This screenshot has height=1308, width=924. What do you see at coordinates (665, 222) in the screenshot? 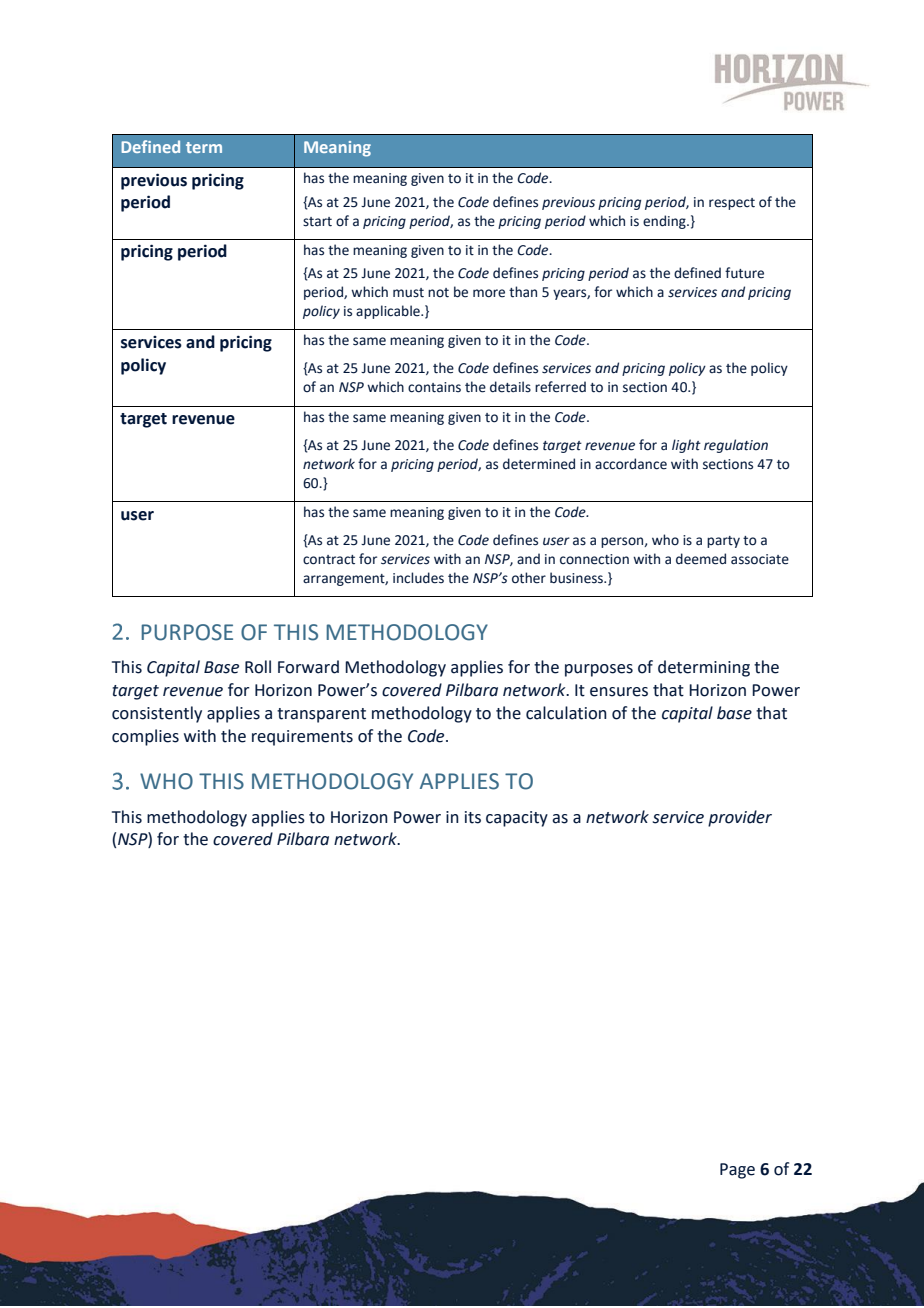
I see `ending` at bounding box center [665, 222].
